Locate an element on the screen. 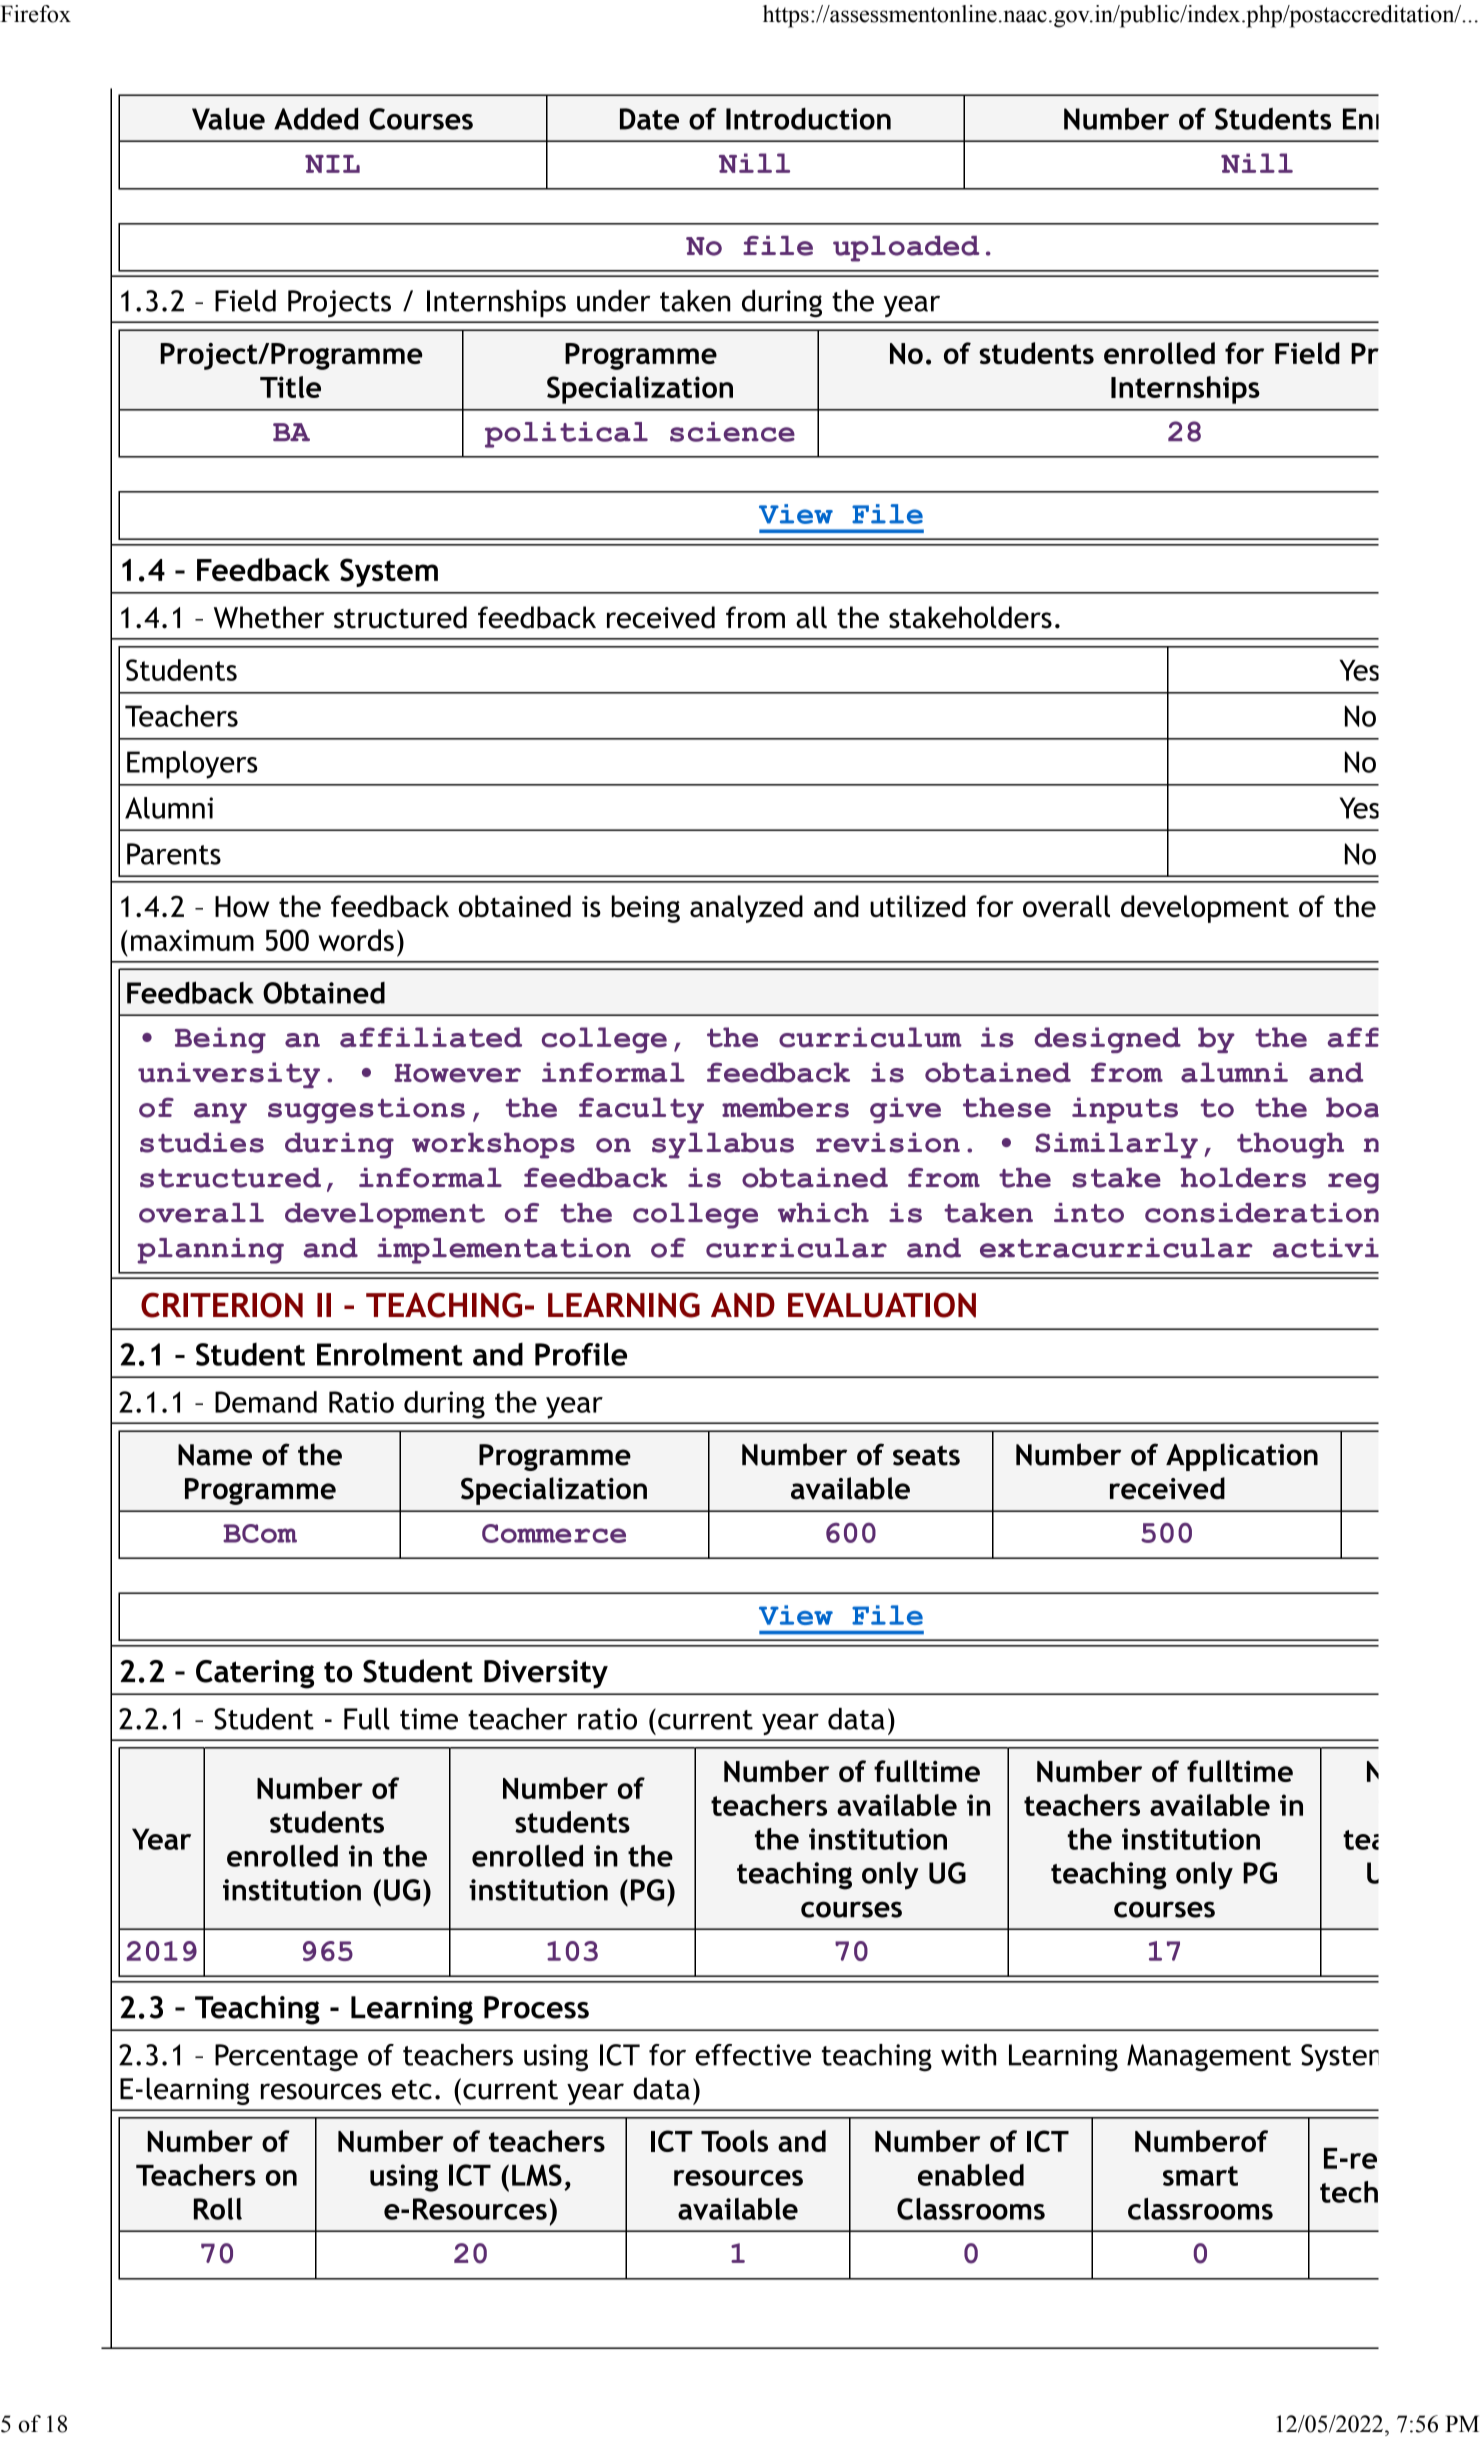 This screenshot has width=1480, height=2437. uploaded is located at coordinates (906, 249).
